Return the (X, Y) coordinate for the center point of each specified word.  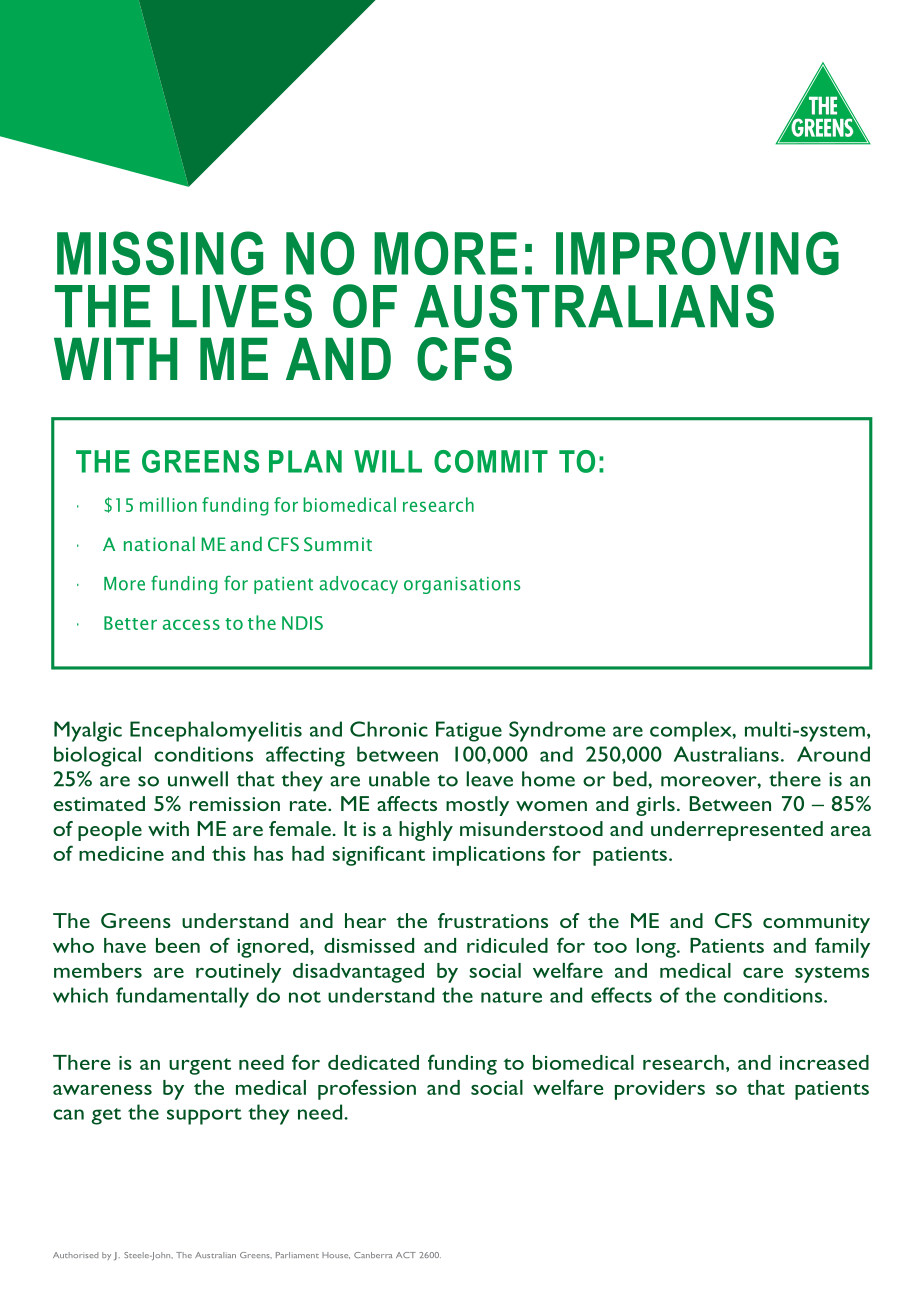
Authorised (75, 1255)
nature (511, 997)
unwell (198, 779)
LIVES (242, 306)
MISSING (160, 253)
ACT (406, 1255)
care (763, 973)
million (168, 504)
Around (833, 754)
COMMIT (491, 461)
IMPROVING (697, 253)
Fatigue (469, 731)
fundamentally (182, 997)
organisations (462, 585)
